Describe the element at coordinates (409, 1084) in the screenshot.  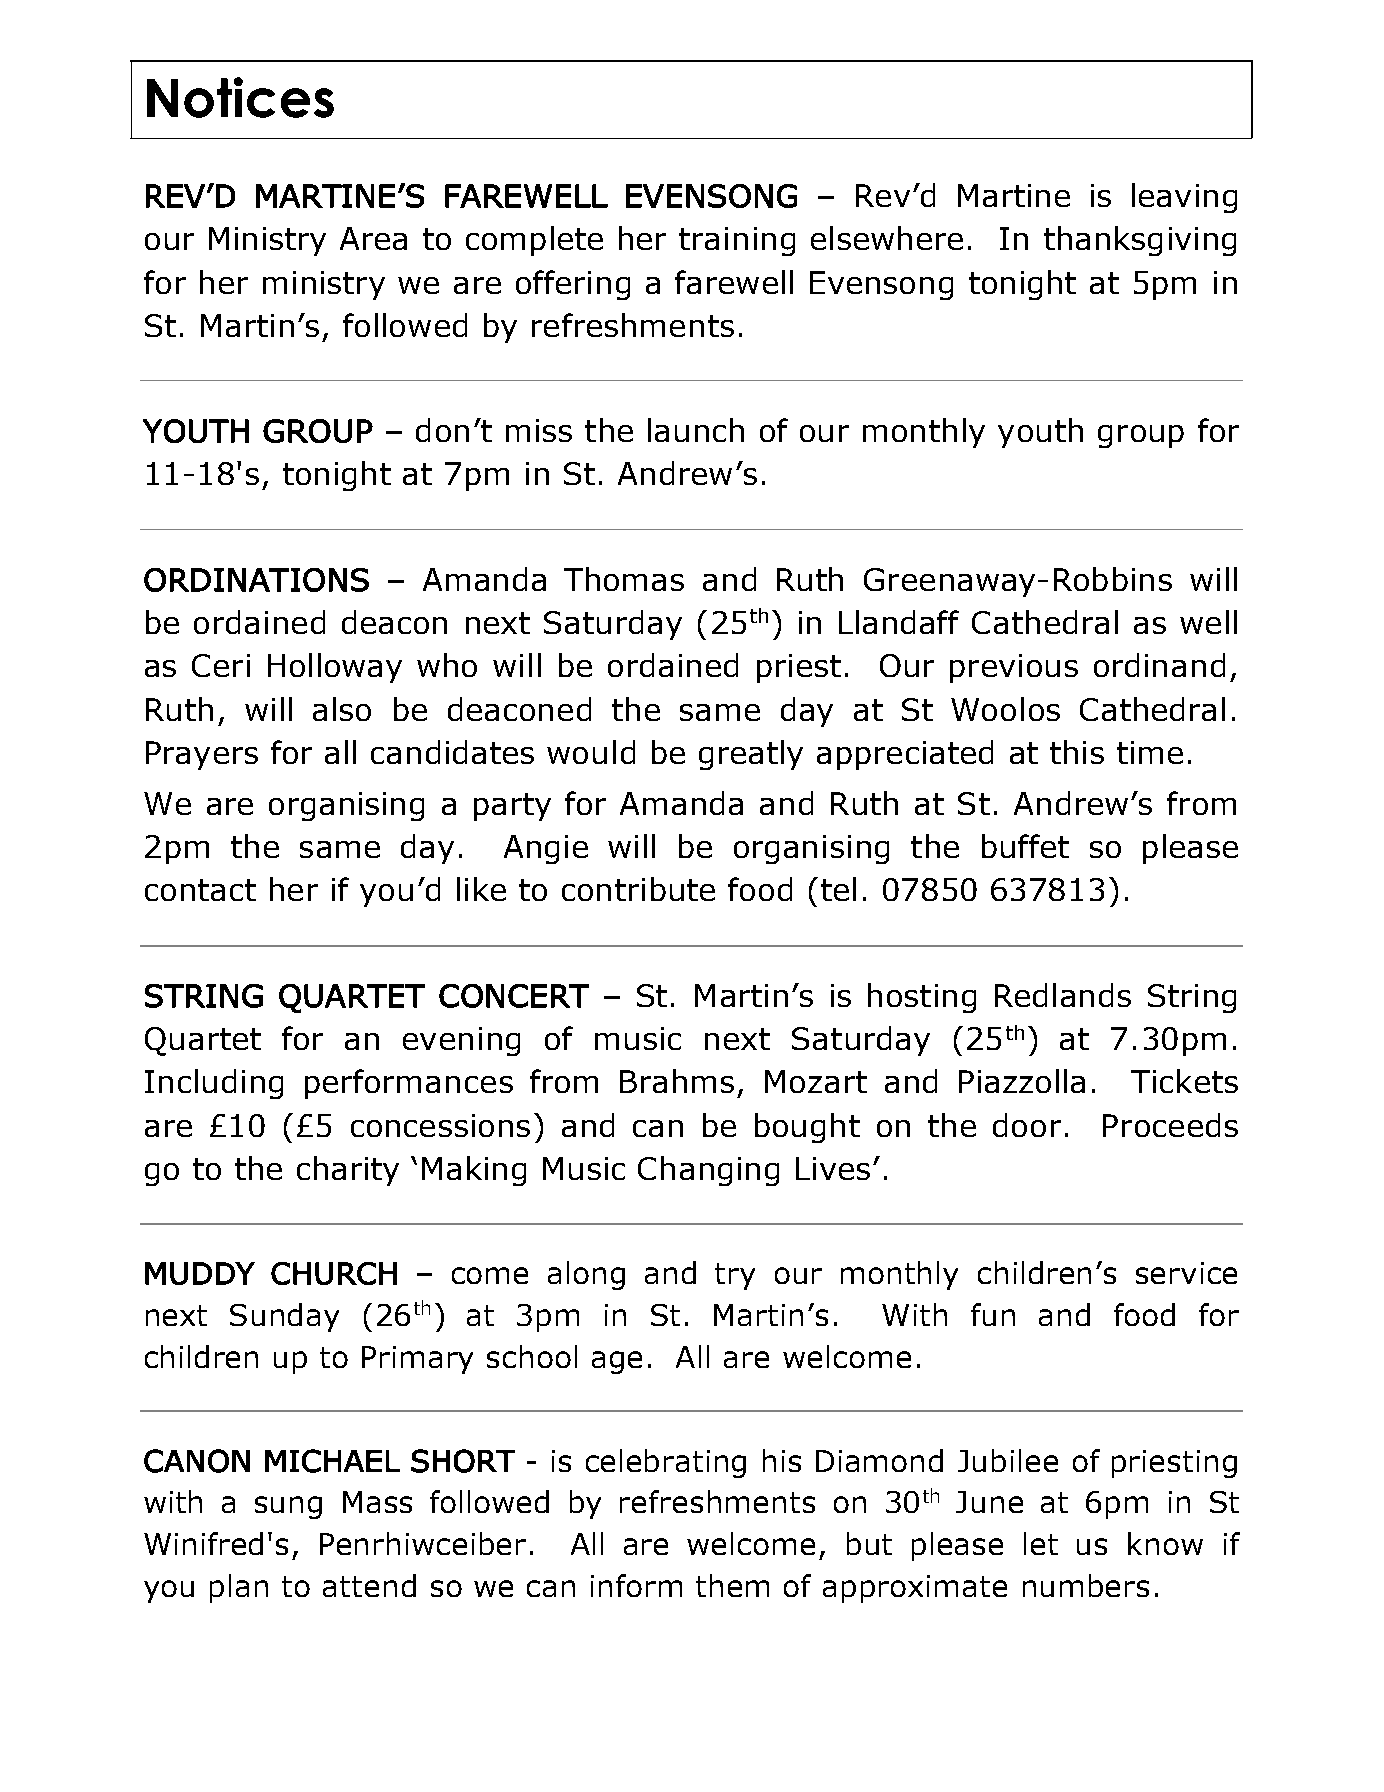
I see `performances` at that location.
